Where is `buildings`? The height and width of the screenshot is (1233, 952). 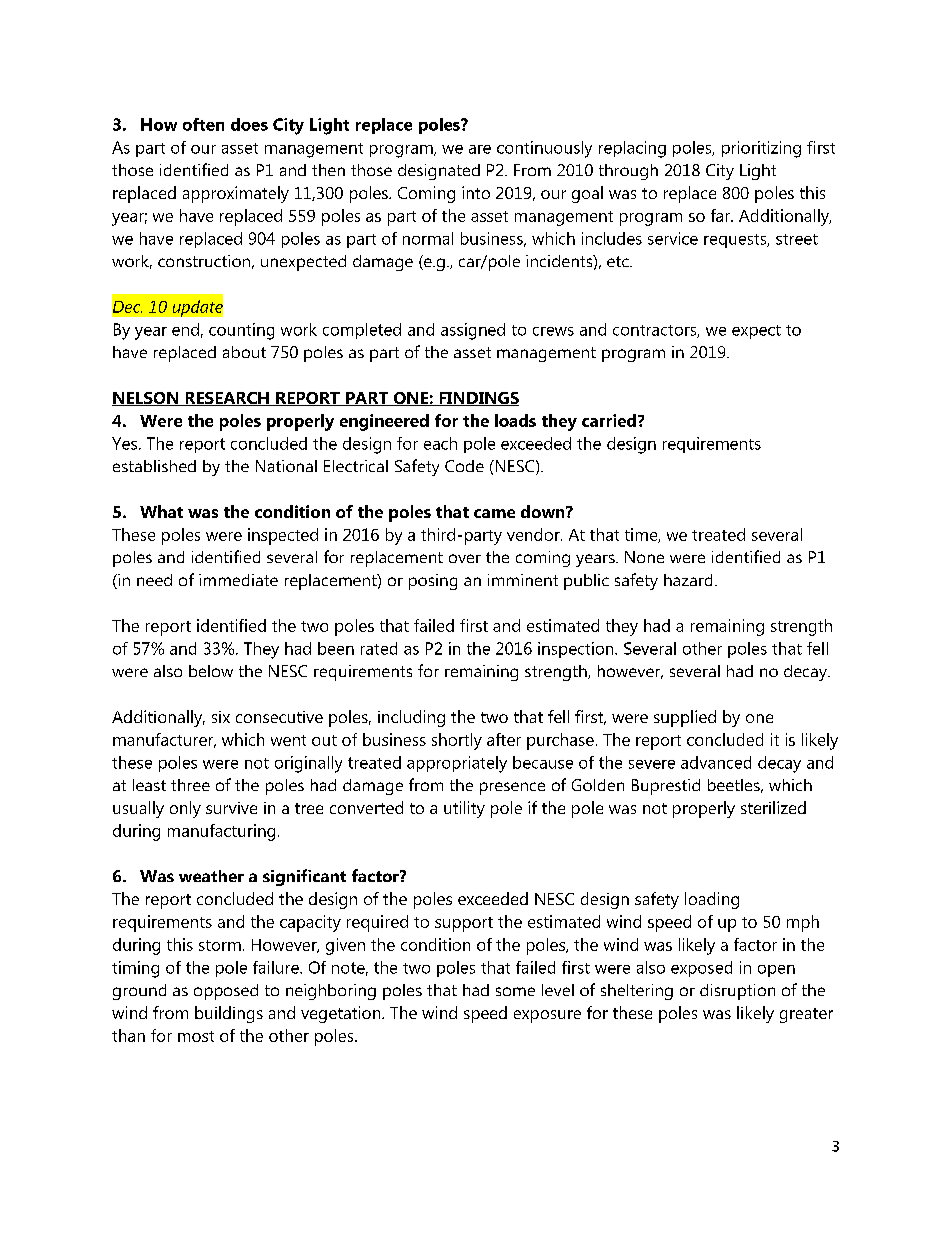
buildings is located at coordinates (229, 1014).
